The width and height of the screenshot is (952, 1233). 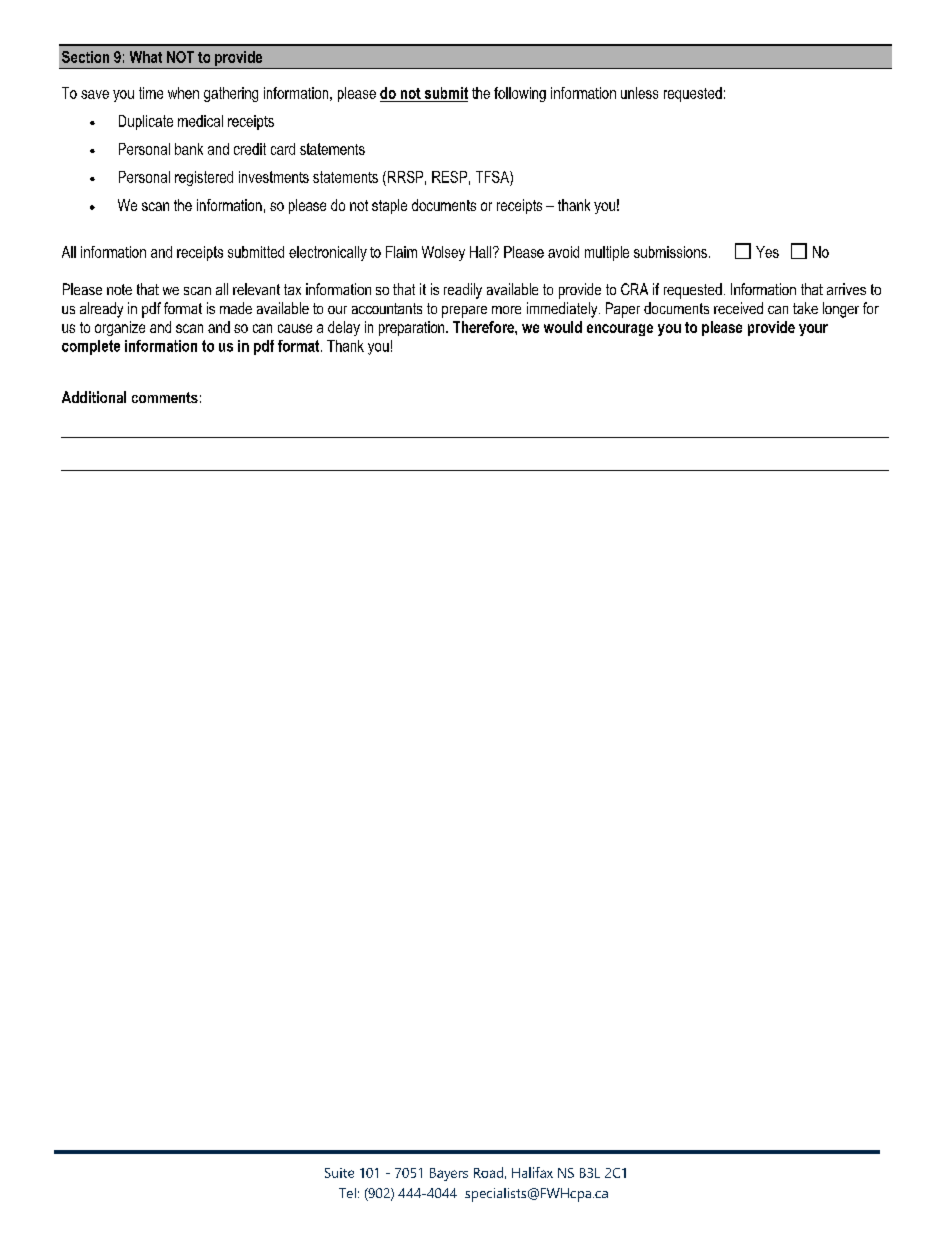 What do you see at coordinates (165, 397) in the screenshot?
I see `comments` at bounding box center [165, 397].
